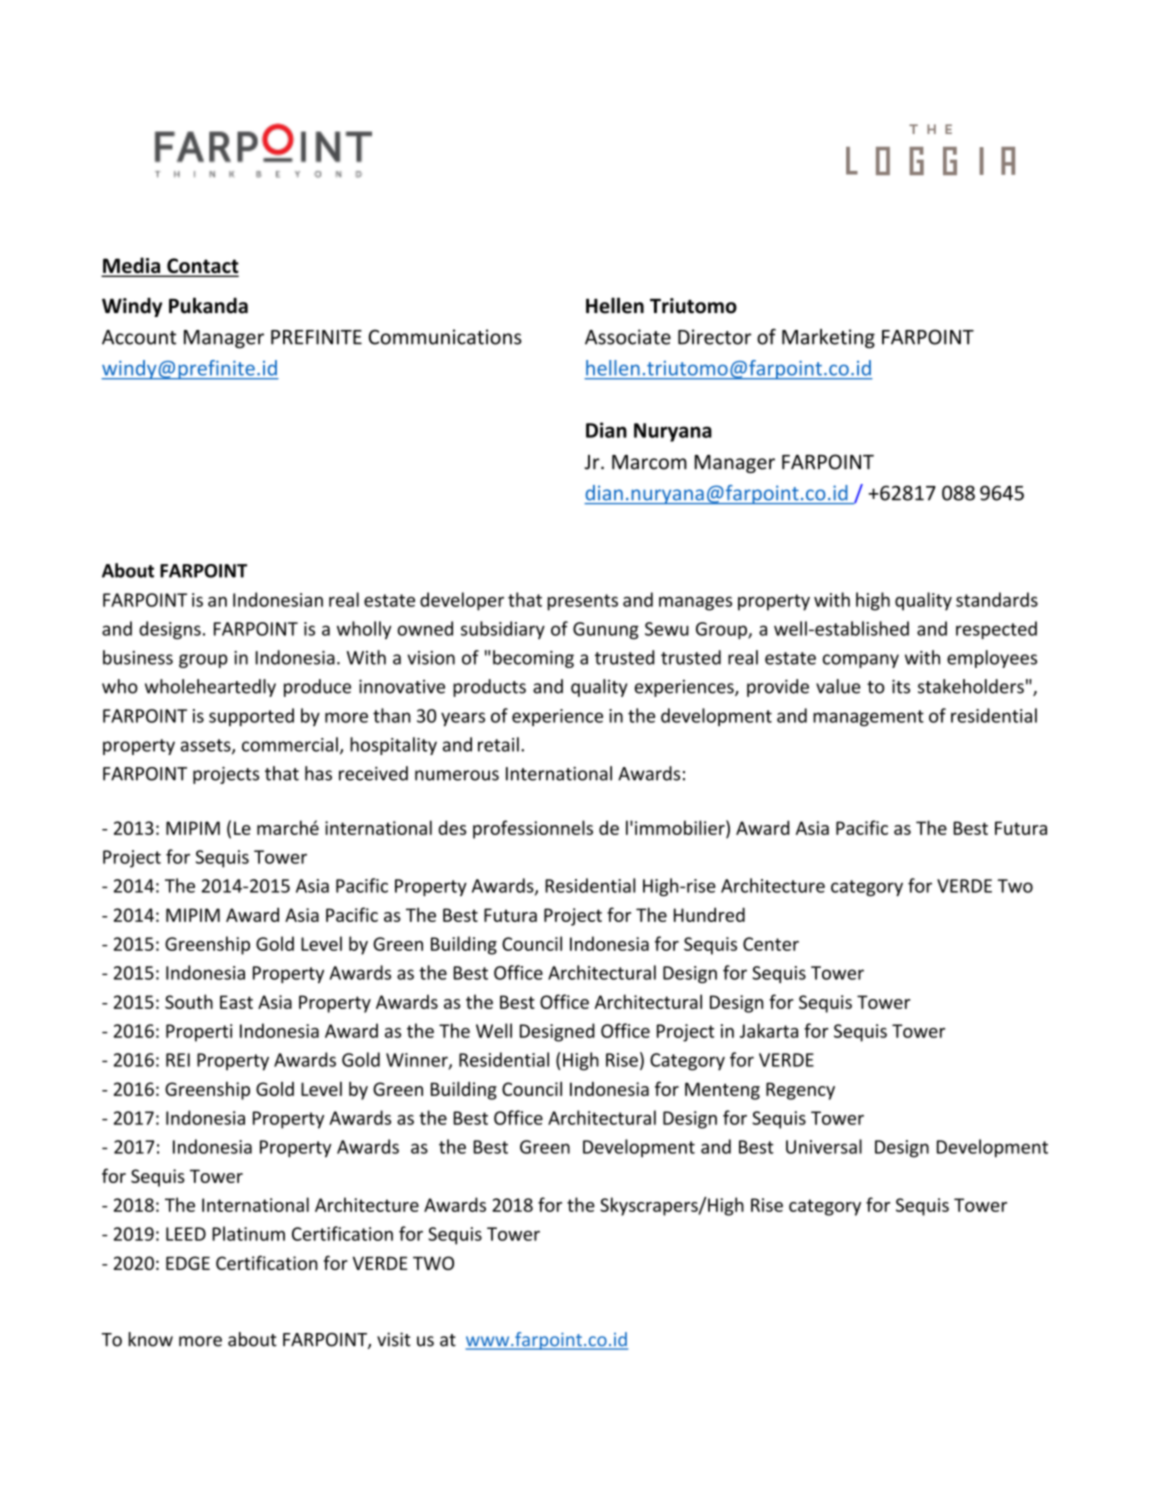 The height and width of the image is (1488, 1150). I want to click on Associate, so click(628, 337).
